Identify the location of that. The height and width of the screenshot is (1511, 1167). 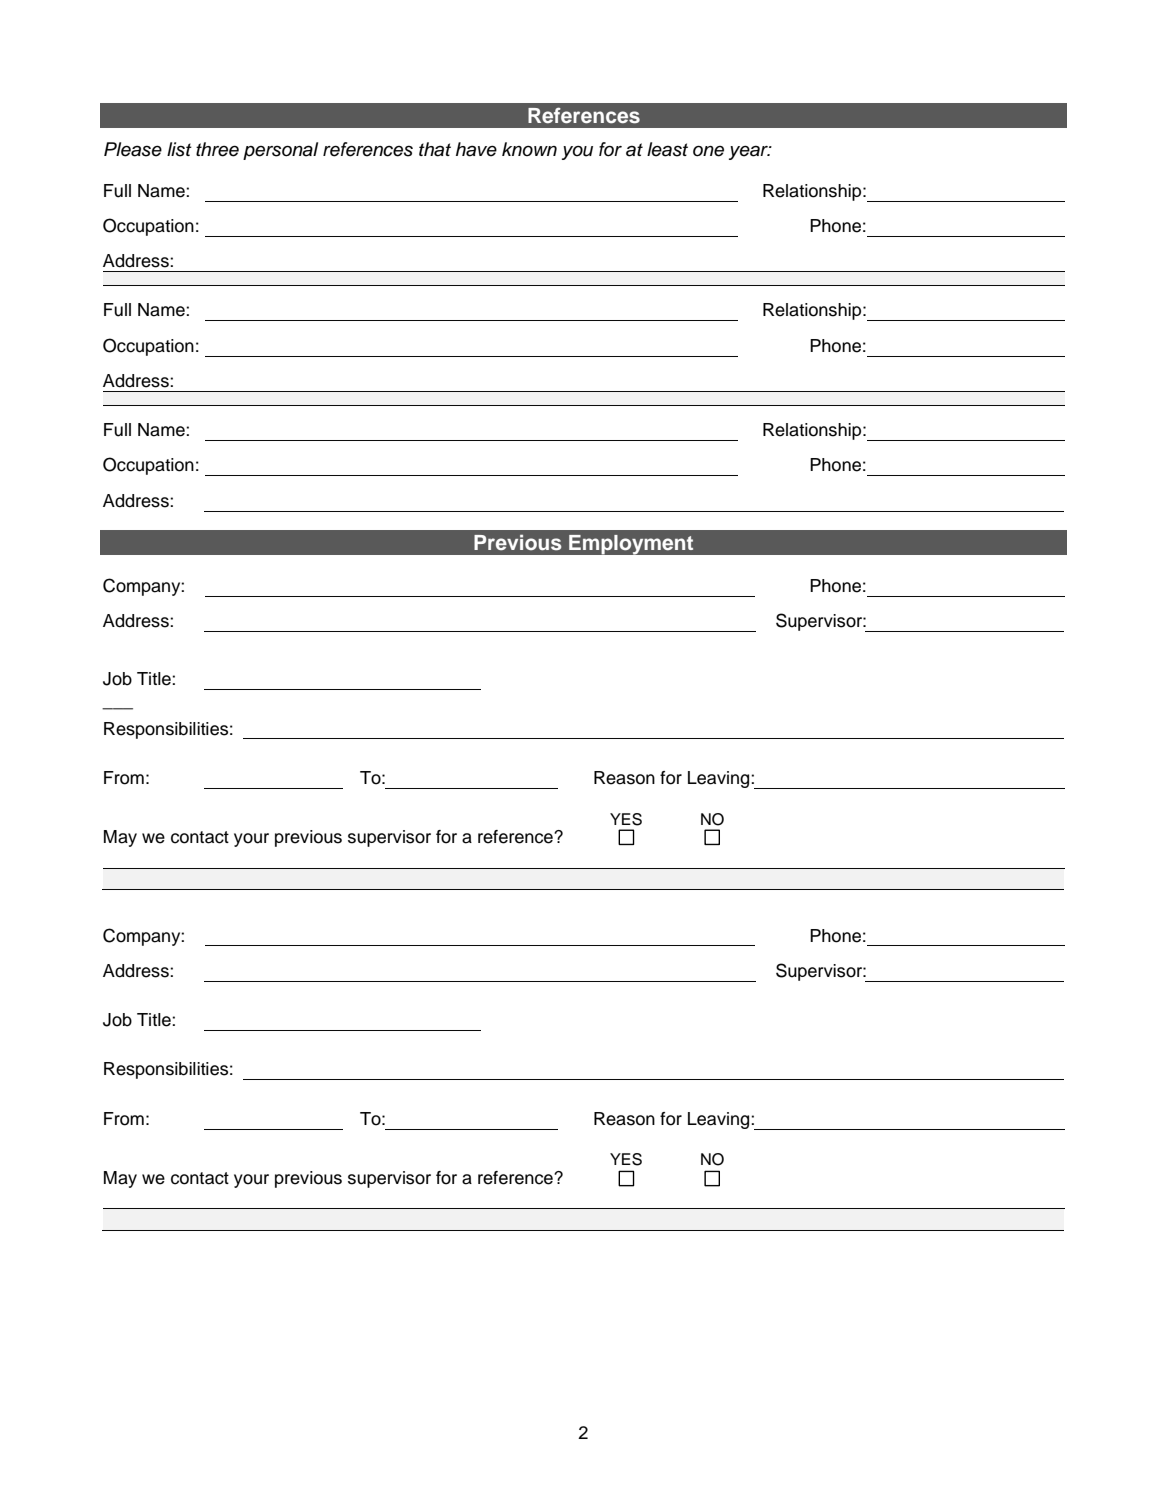
(435, 149).
